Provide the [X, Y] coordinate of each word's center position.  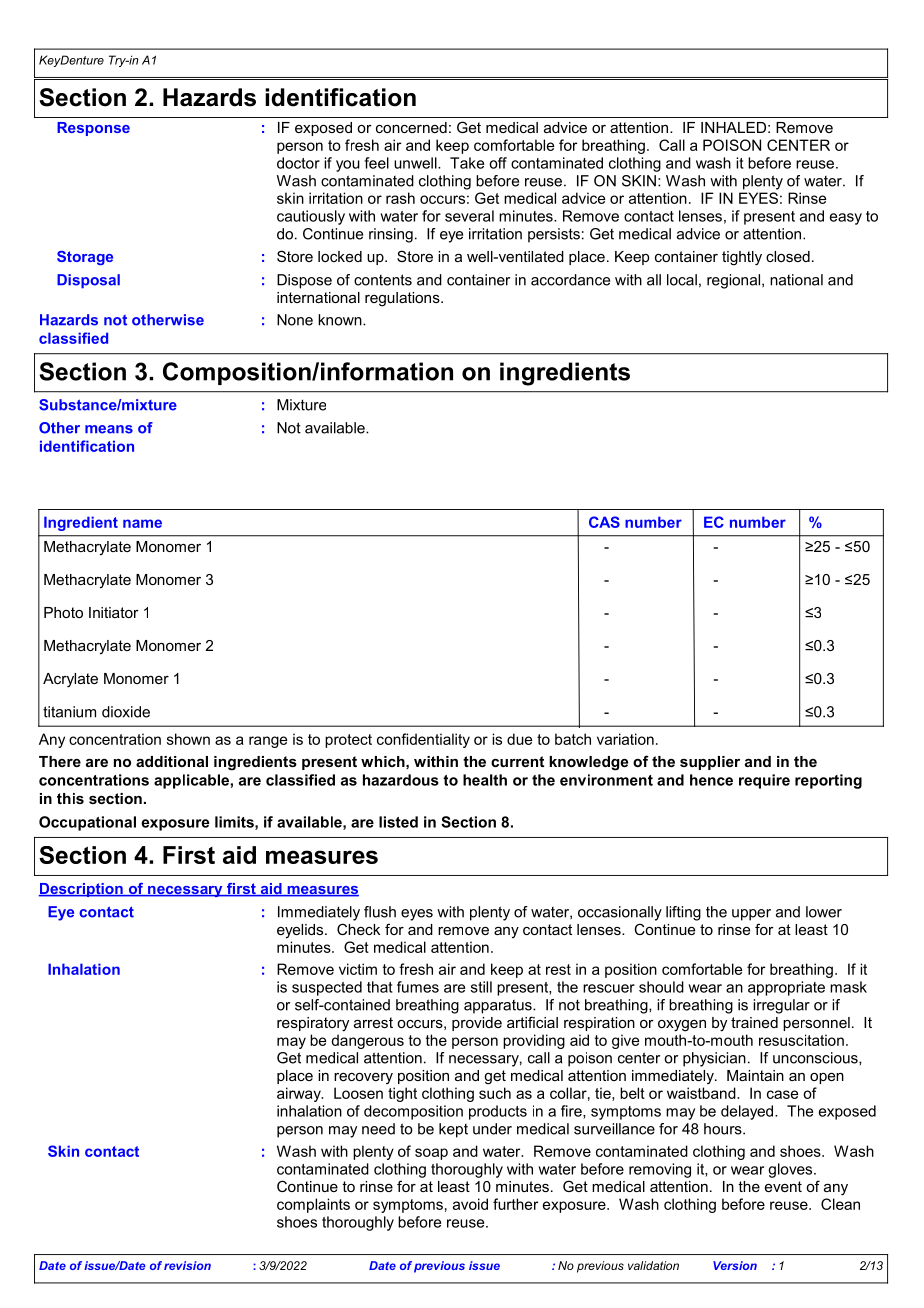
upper [751, 915]
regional [735, 281]
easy [846, 219]
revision [187, 1265]
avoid [470, 1204]
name [142, 523]
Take [467, 163]
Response [93, 129]
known [341, 320]
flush [380, 912]
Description [82, 890]
